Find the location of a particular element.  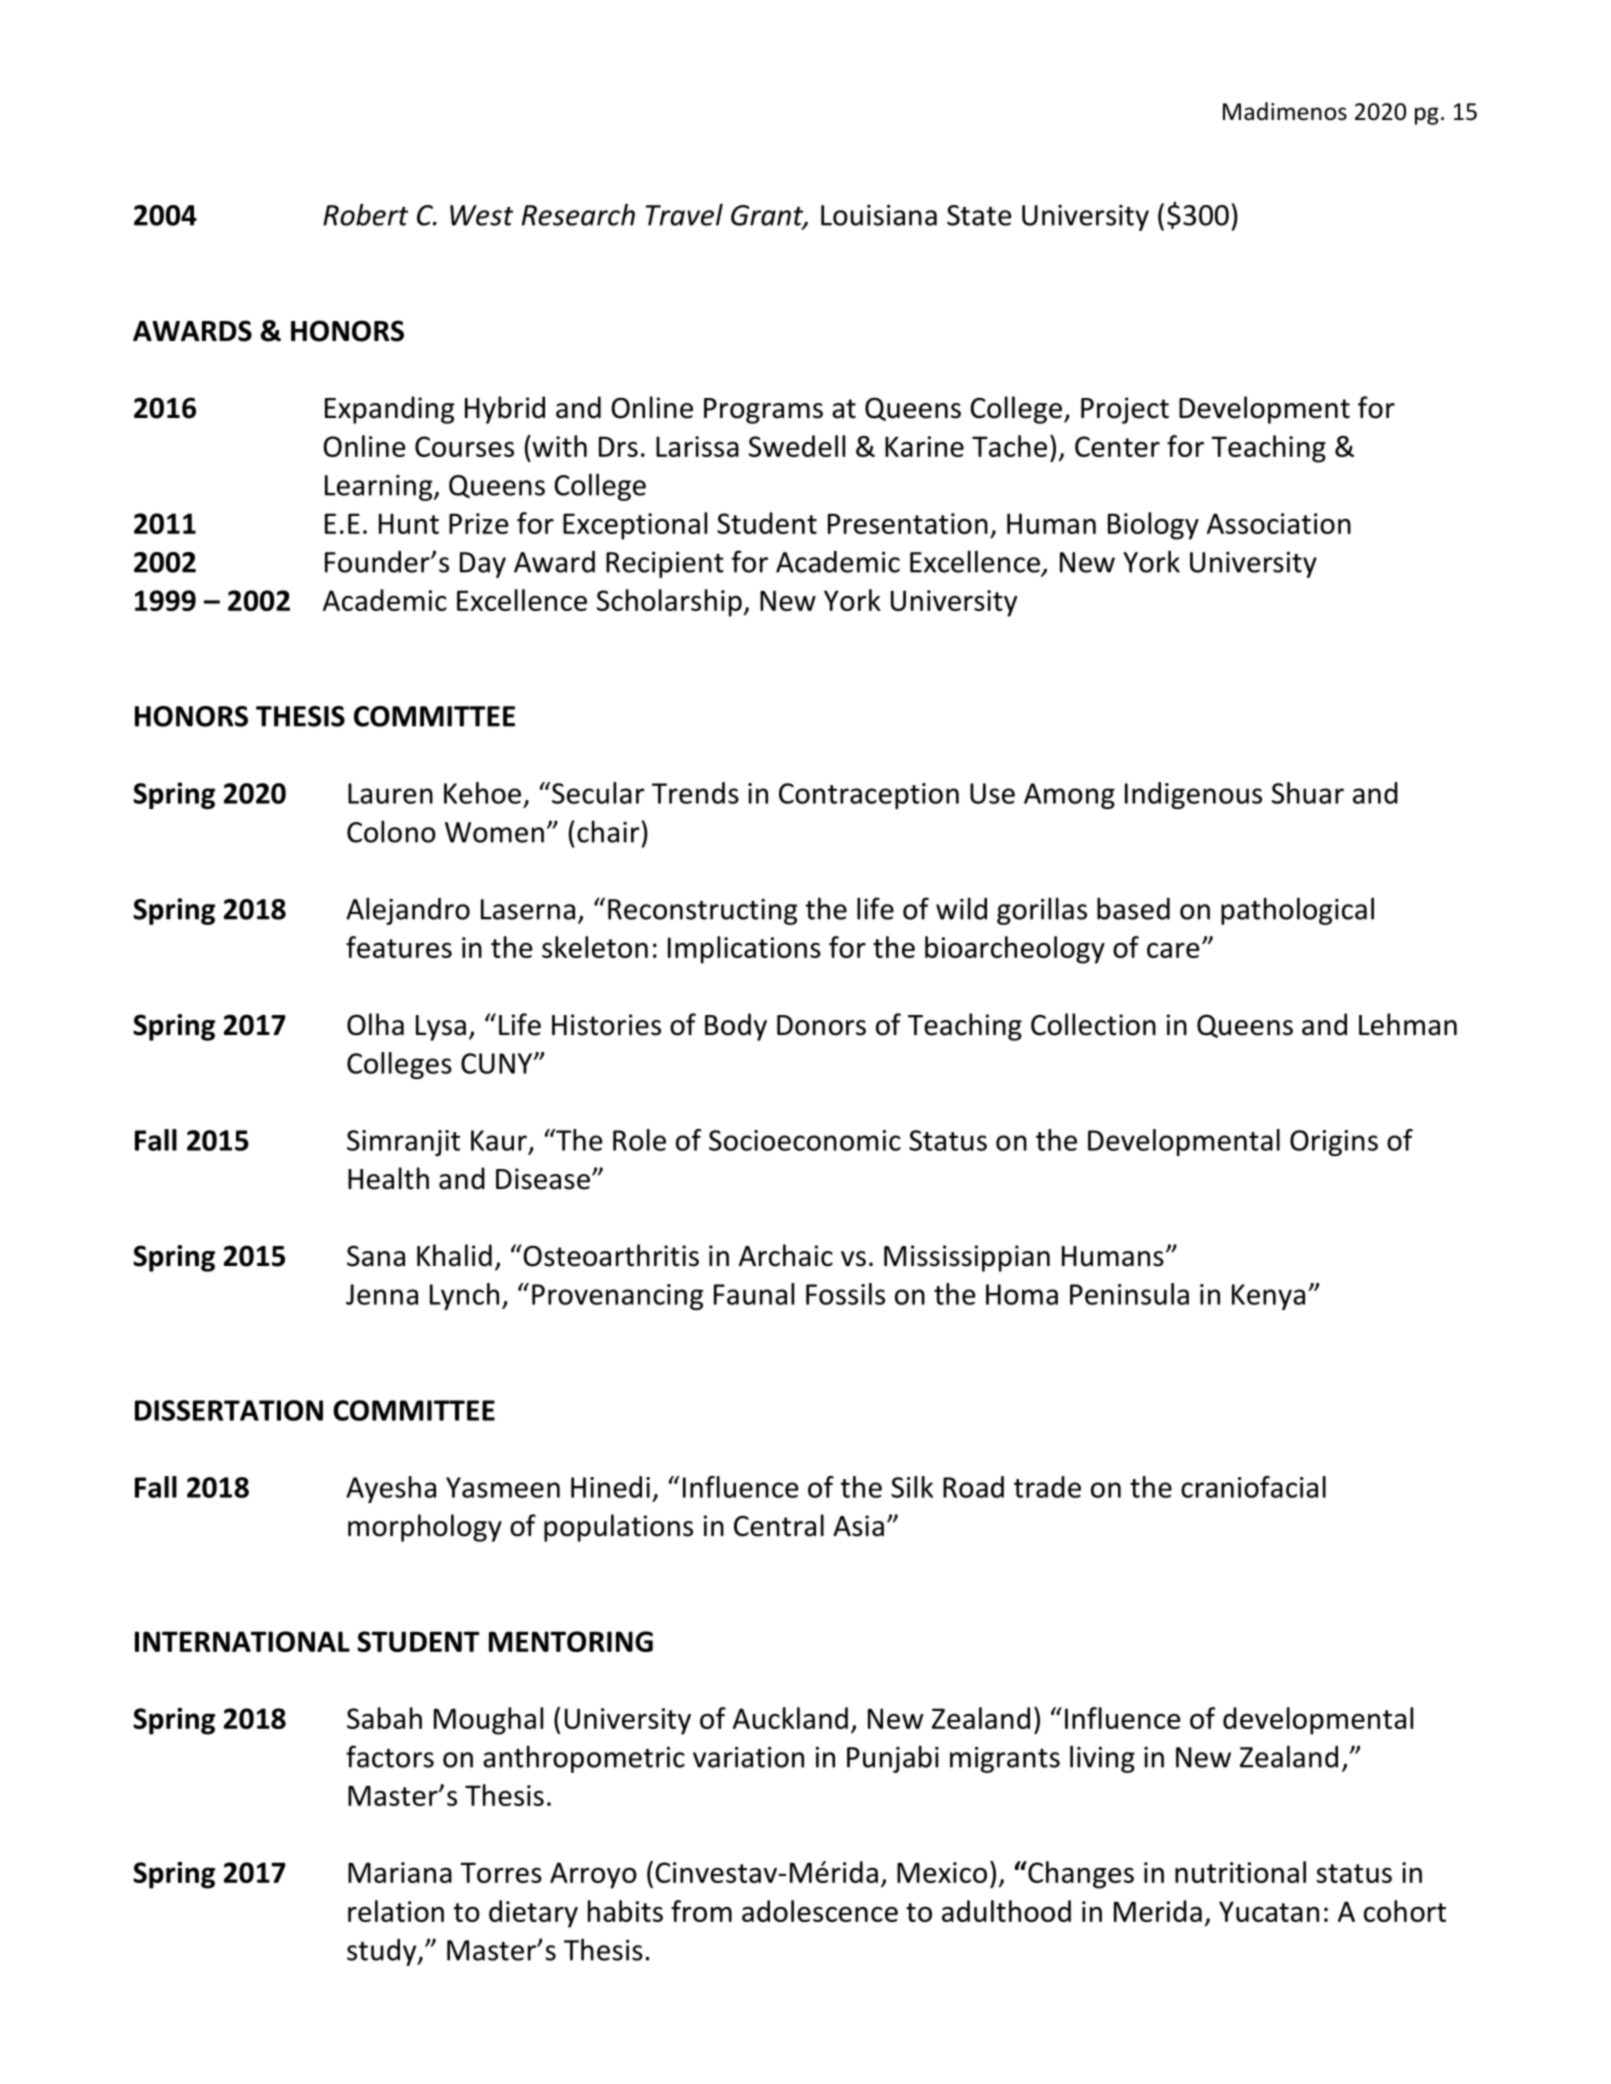

Origins is located at coordinates (1334, 1143).
